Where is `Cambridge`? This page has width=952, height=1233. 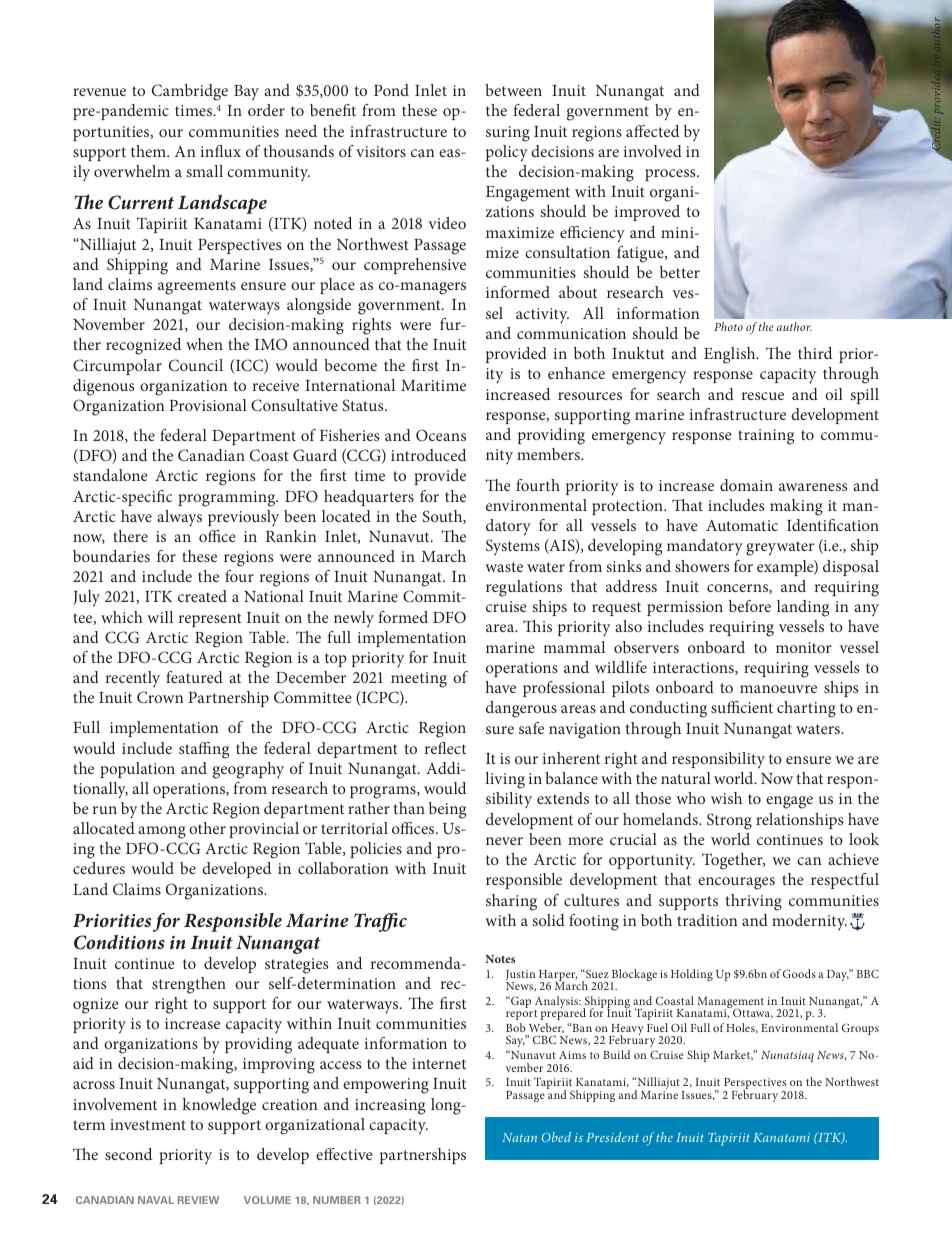 Cambridge is located at coordinates (190, 92).
